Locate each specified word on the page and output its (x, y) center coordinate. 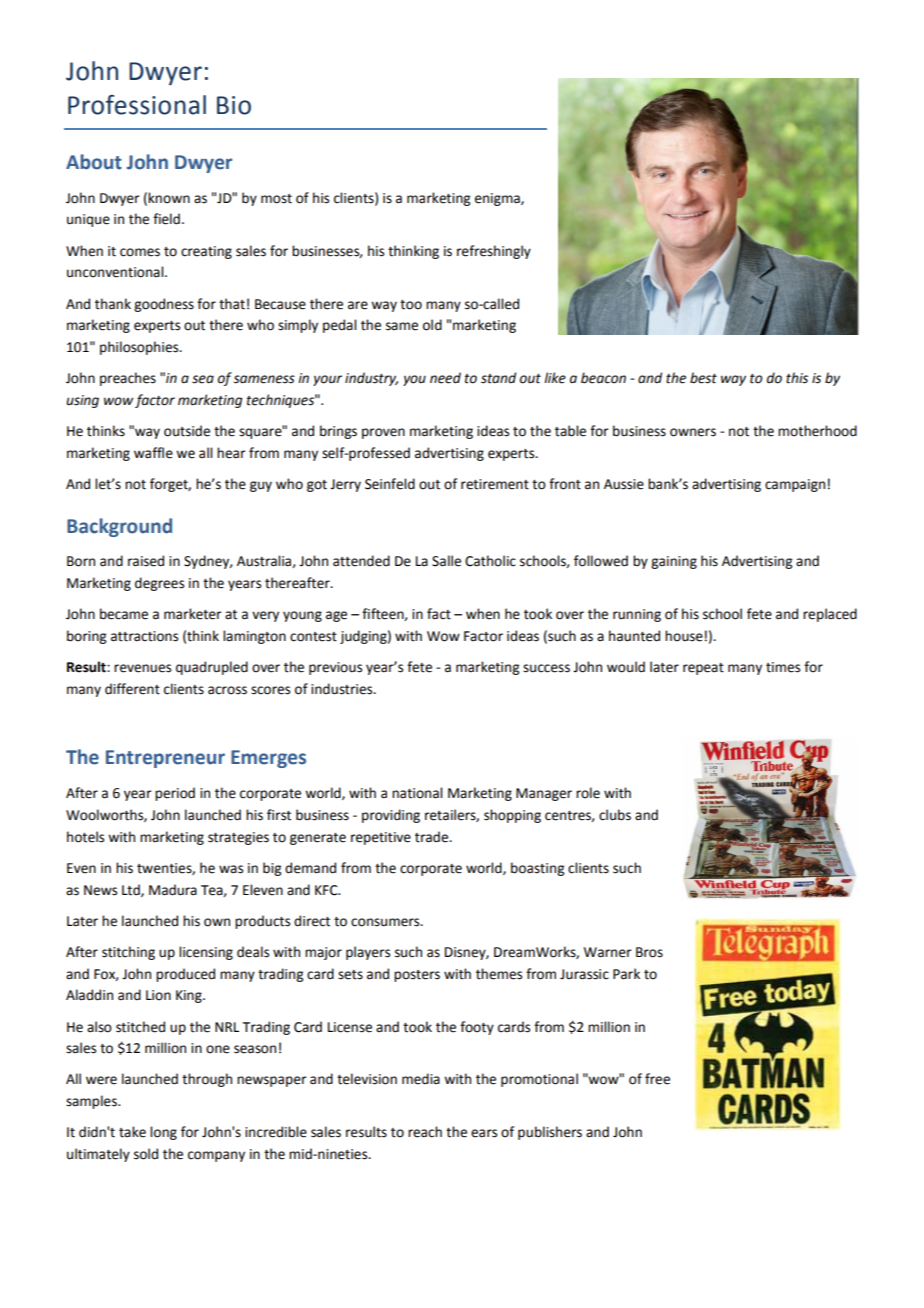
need (445, 378)
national (417, 793)
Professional (137, 105)
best (703, 378)
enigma (498, 199)
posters (417, 976)
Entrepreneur (165, 759)
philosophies (140, 348)
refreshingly (494, 252)
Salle (446, 561)
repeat (703, 669)
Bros (649, 952)
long (163, 1133)
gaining (674, 562)
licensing (206, 953)
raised (146, 561)
